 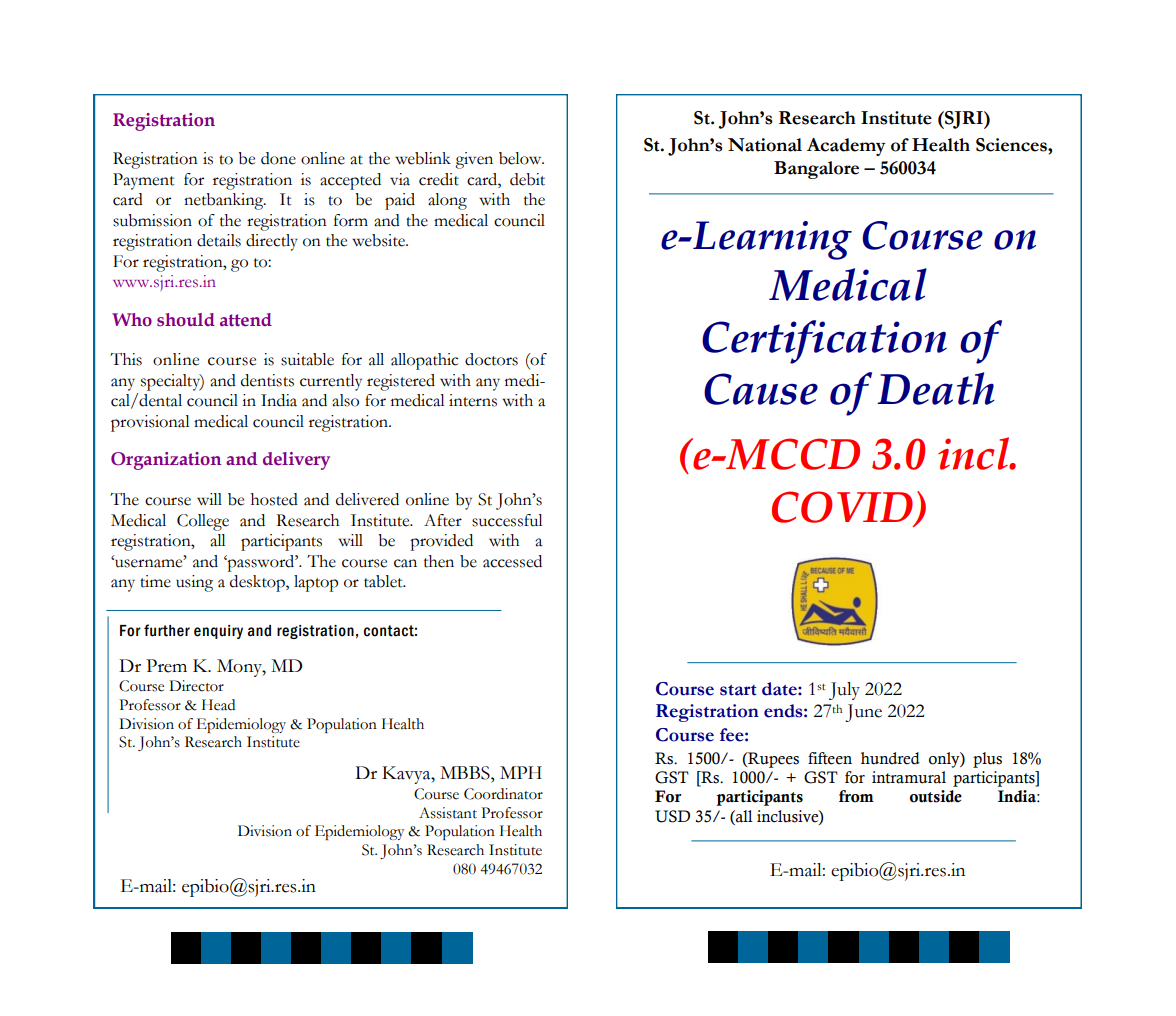 I want to click on below, so click(x=521, y=158).
